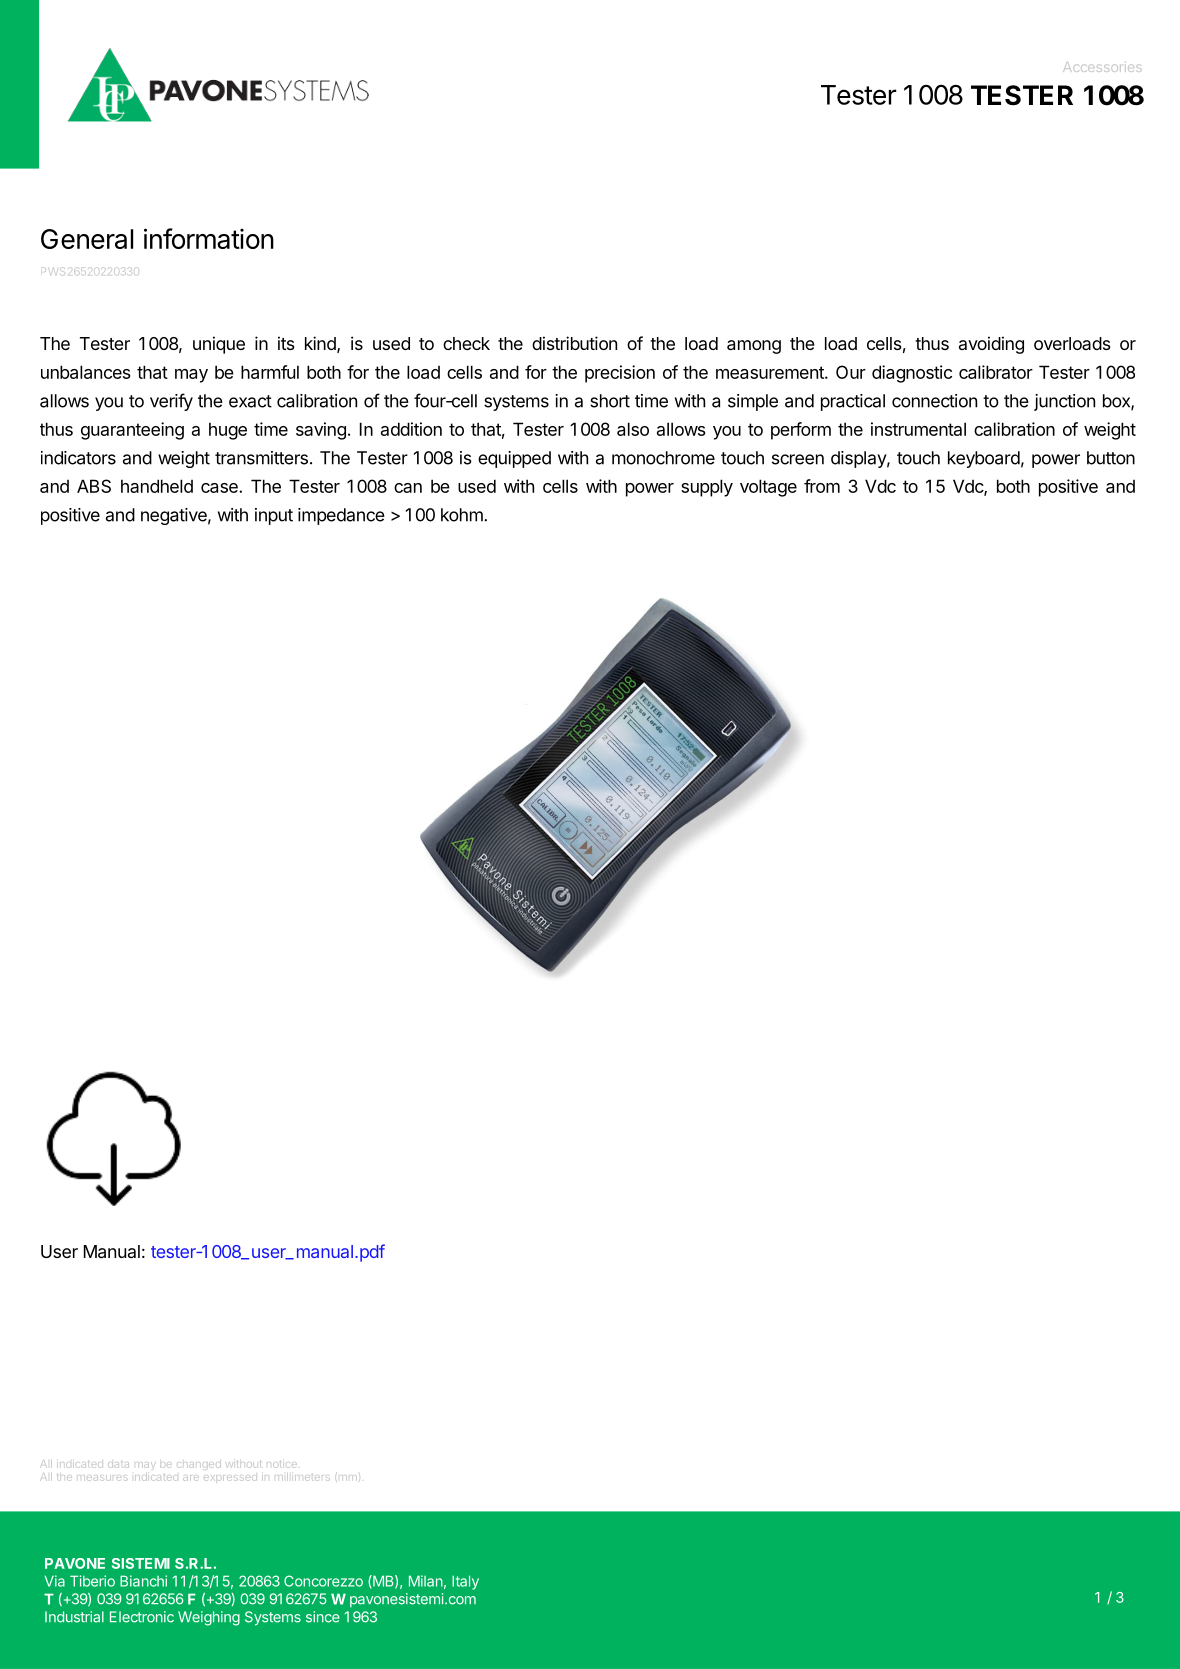 Image resolution: width=1180 pixels, height=1669 pixels. Describe the element at coordinates (274, 516) in the screenshot. I see `input` at that location.
